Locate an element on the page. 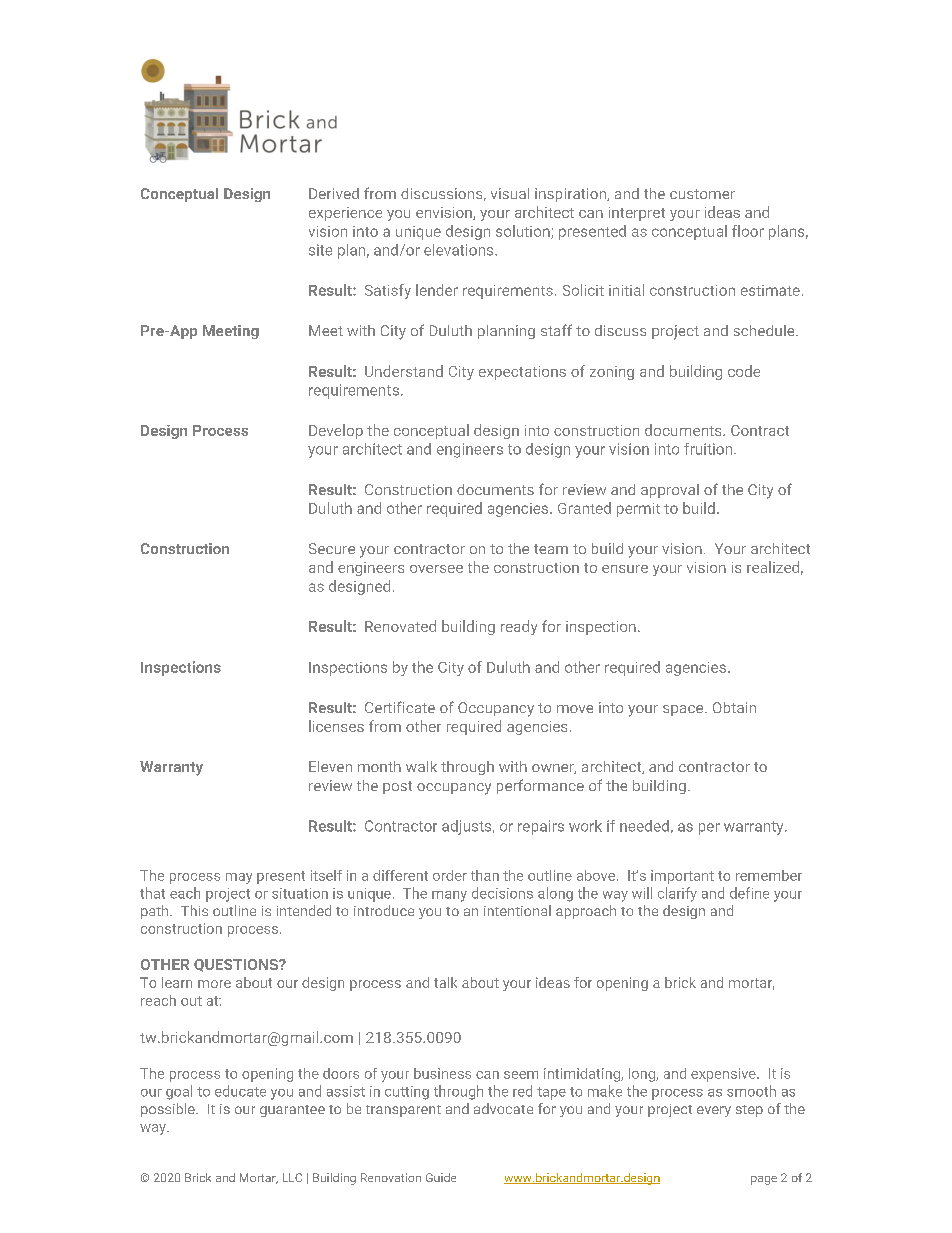  approval is located at coordinates (670, 491).
